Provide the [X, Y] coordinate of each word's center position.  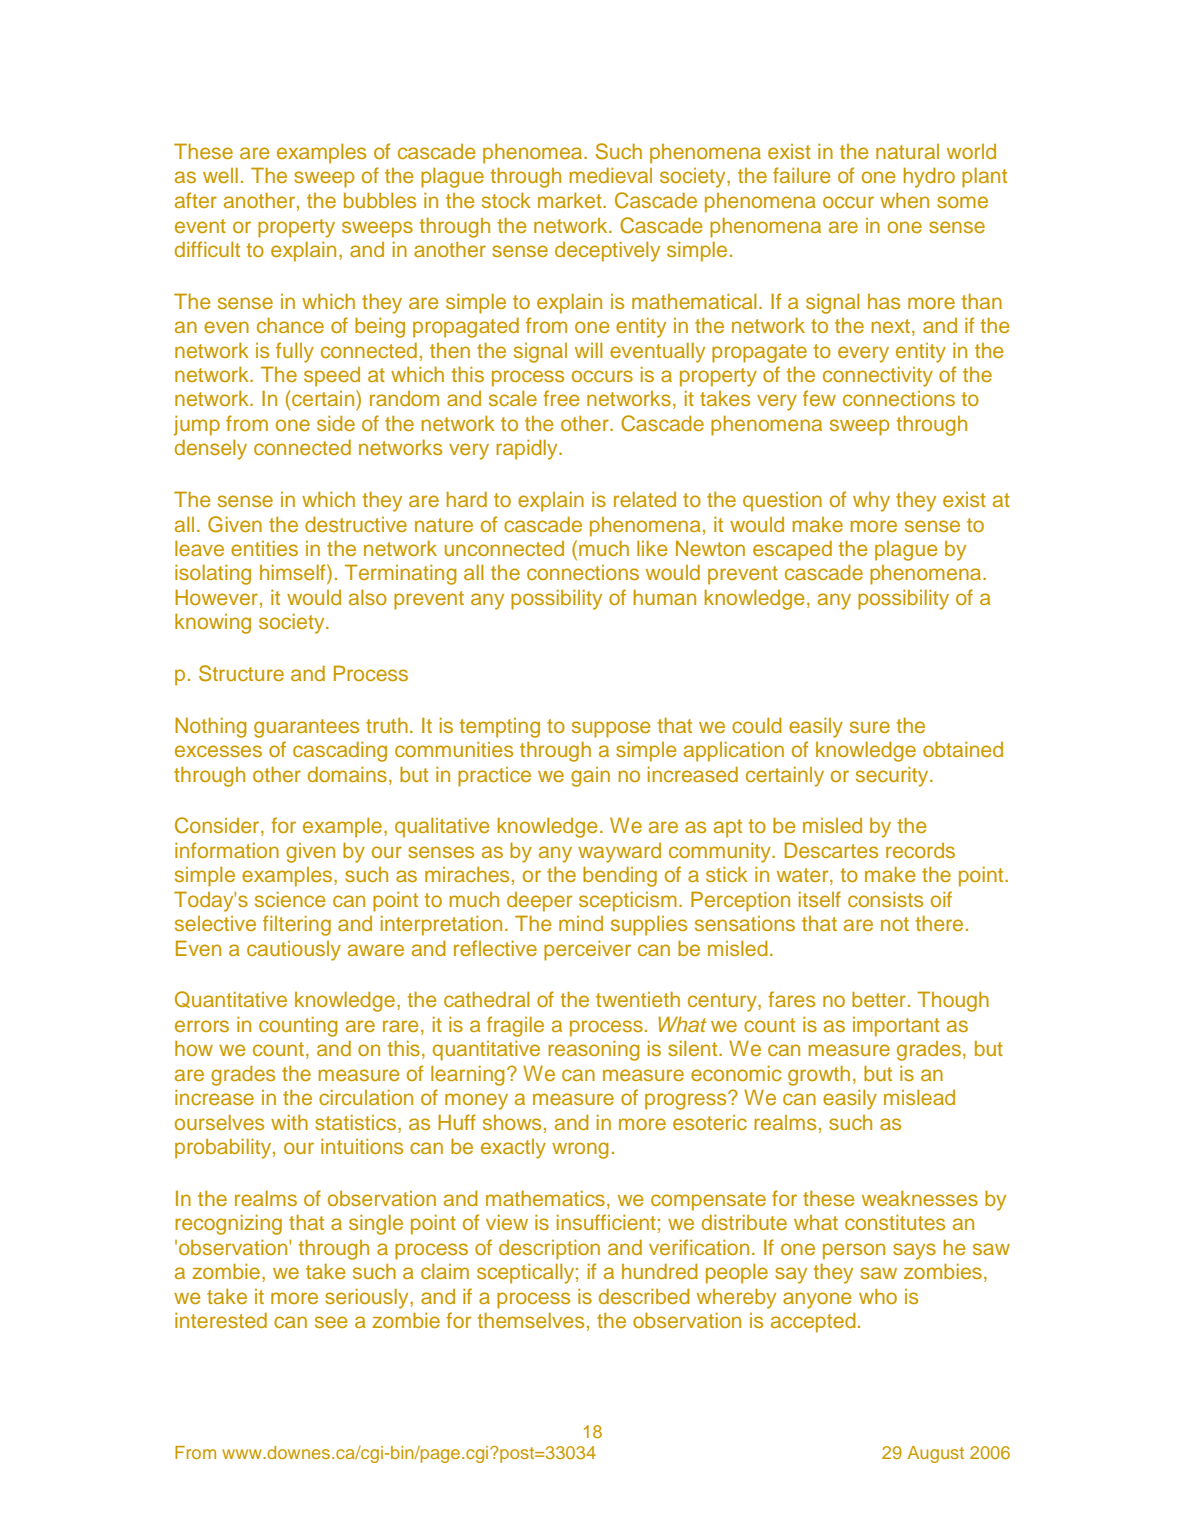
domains [347, 774]
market [571, 200]
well [220, 175]
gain [590, 777]
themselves [531, 1320]
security [893, 776]
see [331, 1322]
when [904, 200]
